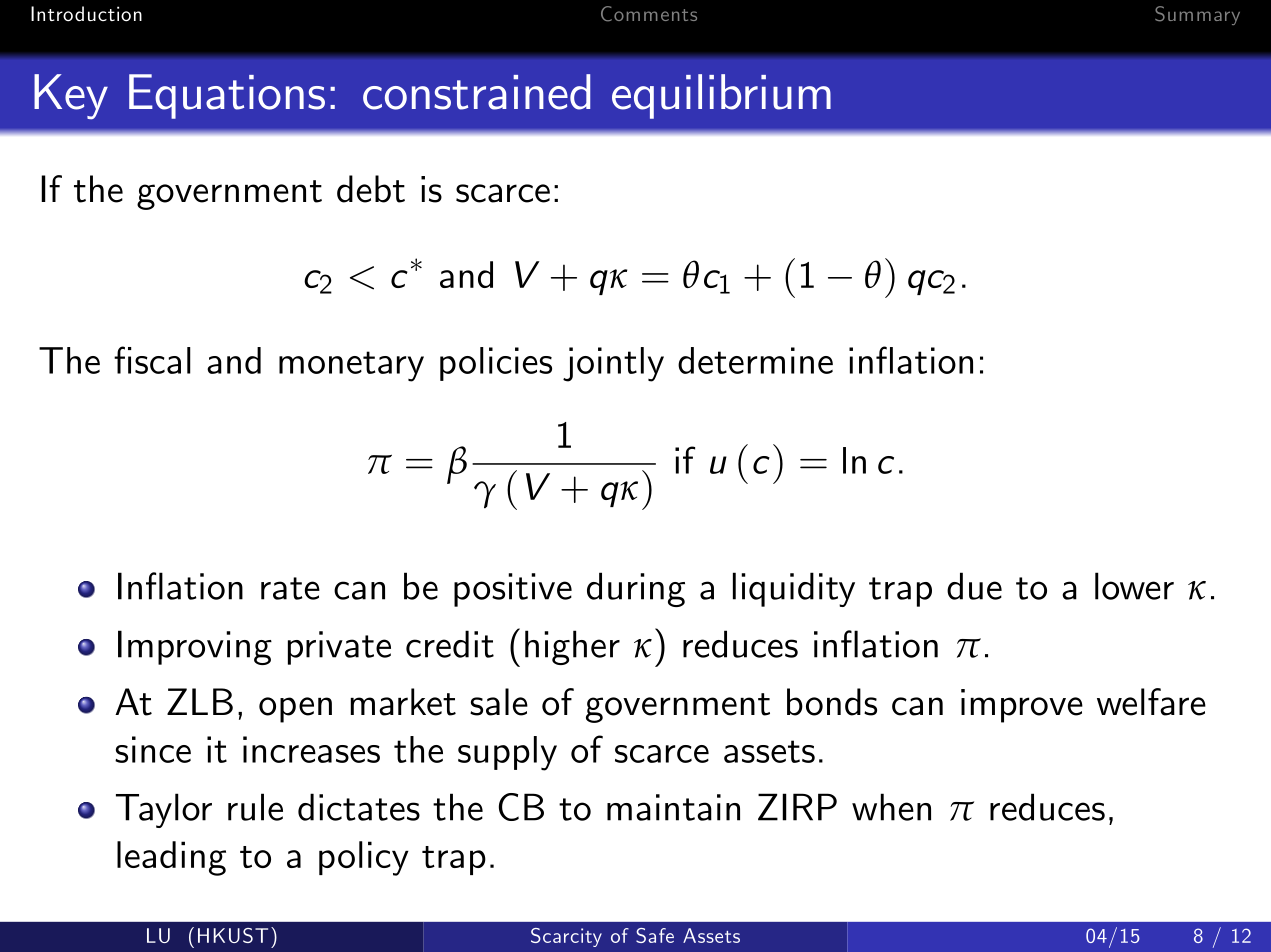 Image resolution: width=1271 pixels, height=952 pixels. I want to click on debt, so click(371, 189).
